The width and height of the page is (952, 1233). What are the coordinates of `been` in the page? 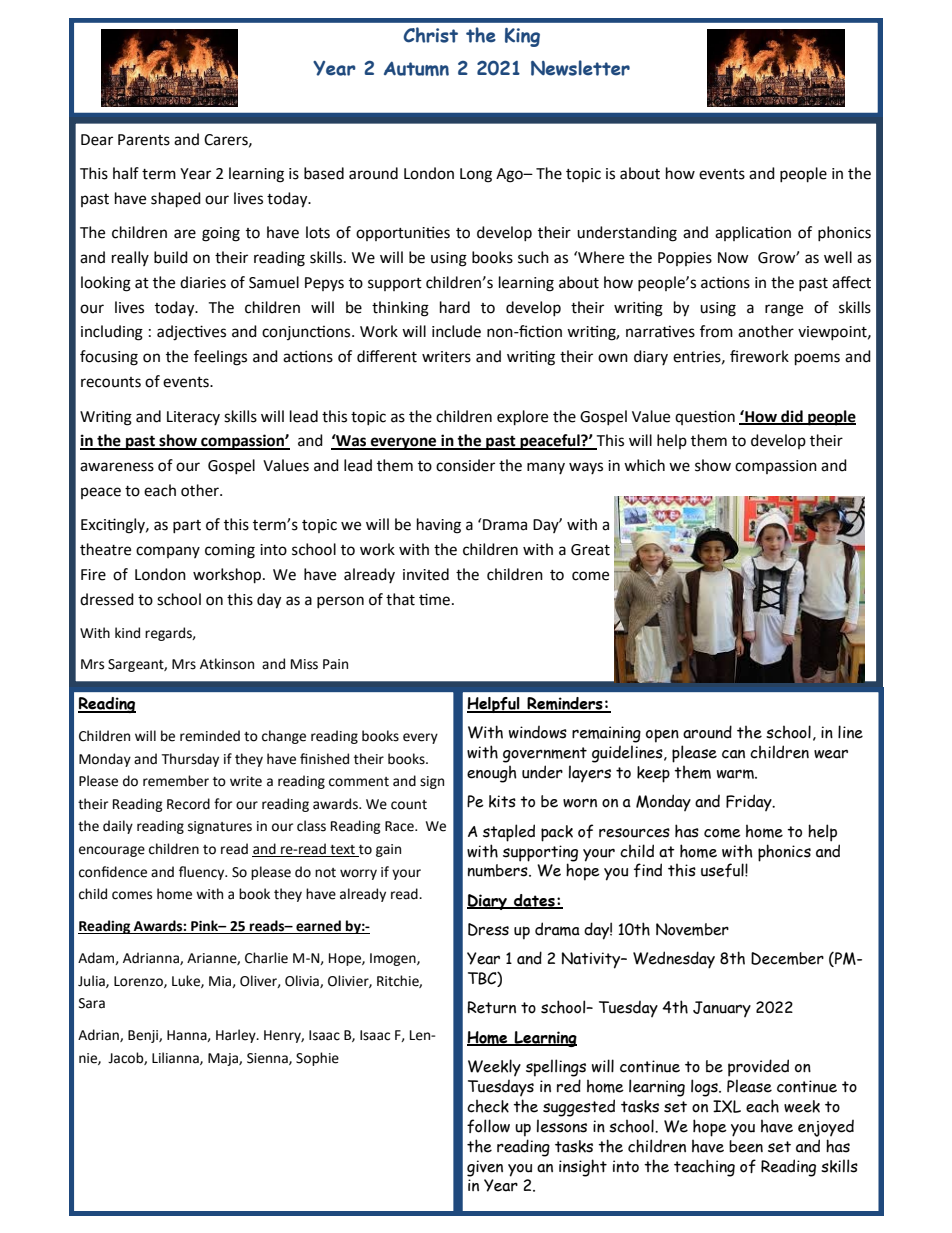 It's located at (746, 1146).
